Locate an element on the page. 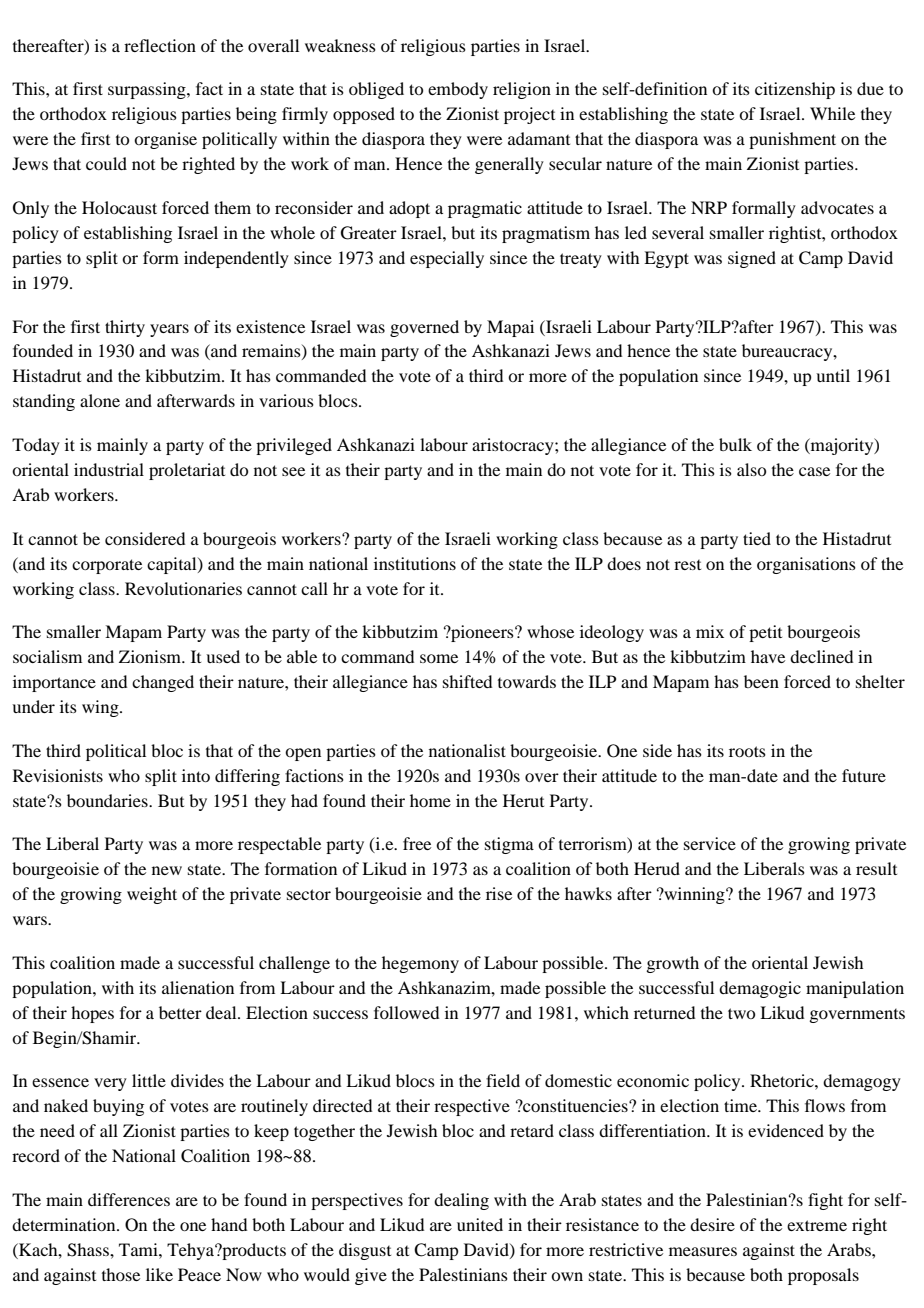 Image resolution: width=924 pixels, height=1308 pixels. extreme is located at coordinates (817, 1225).
